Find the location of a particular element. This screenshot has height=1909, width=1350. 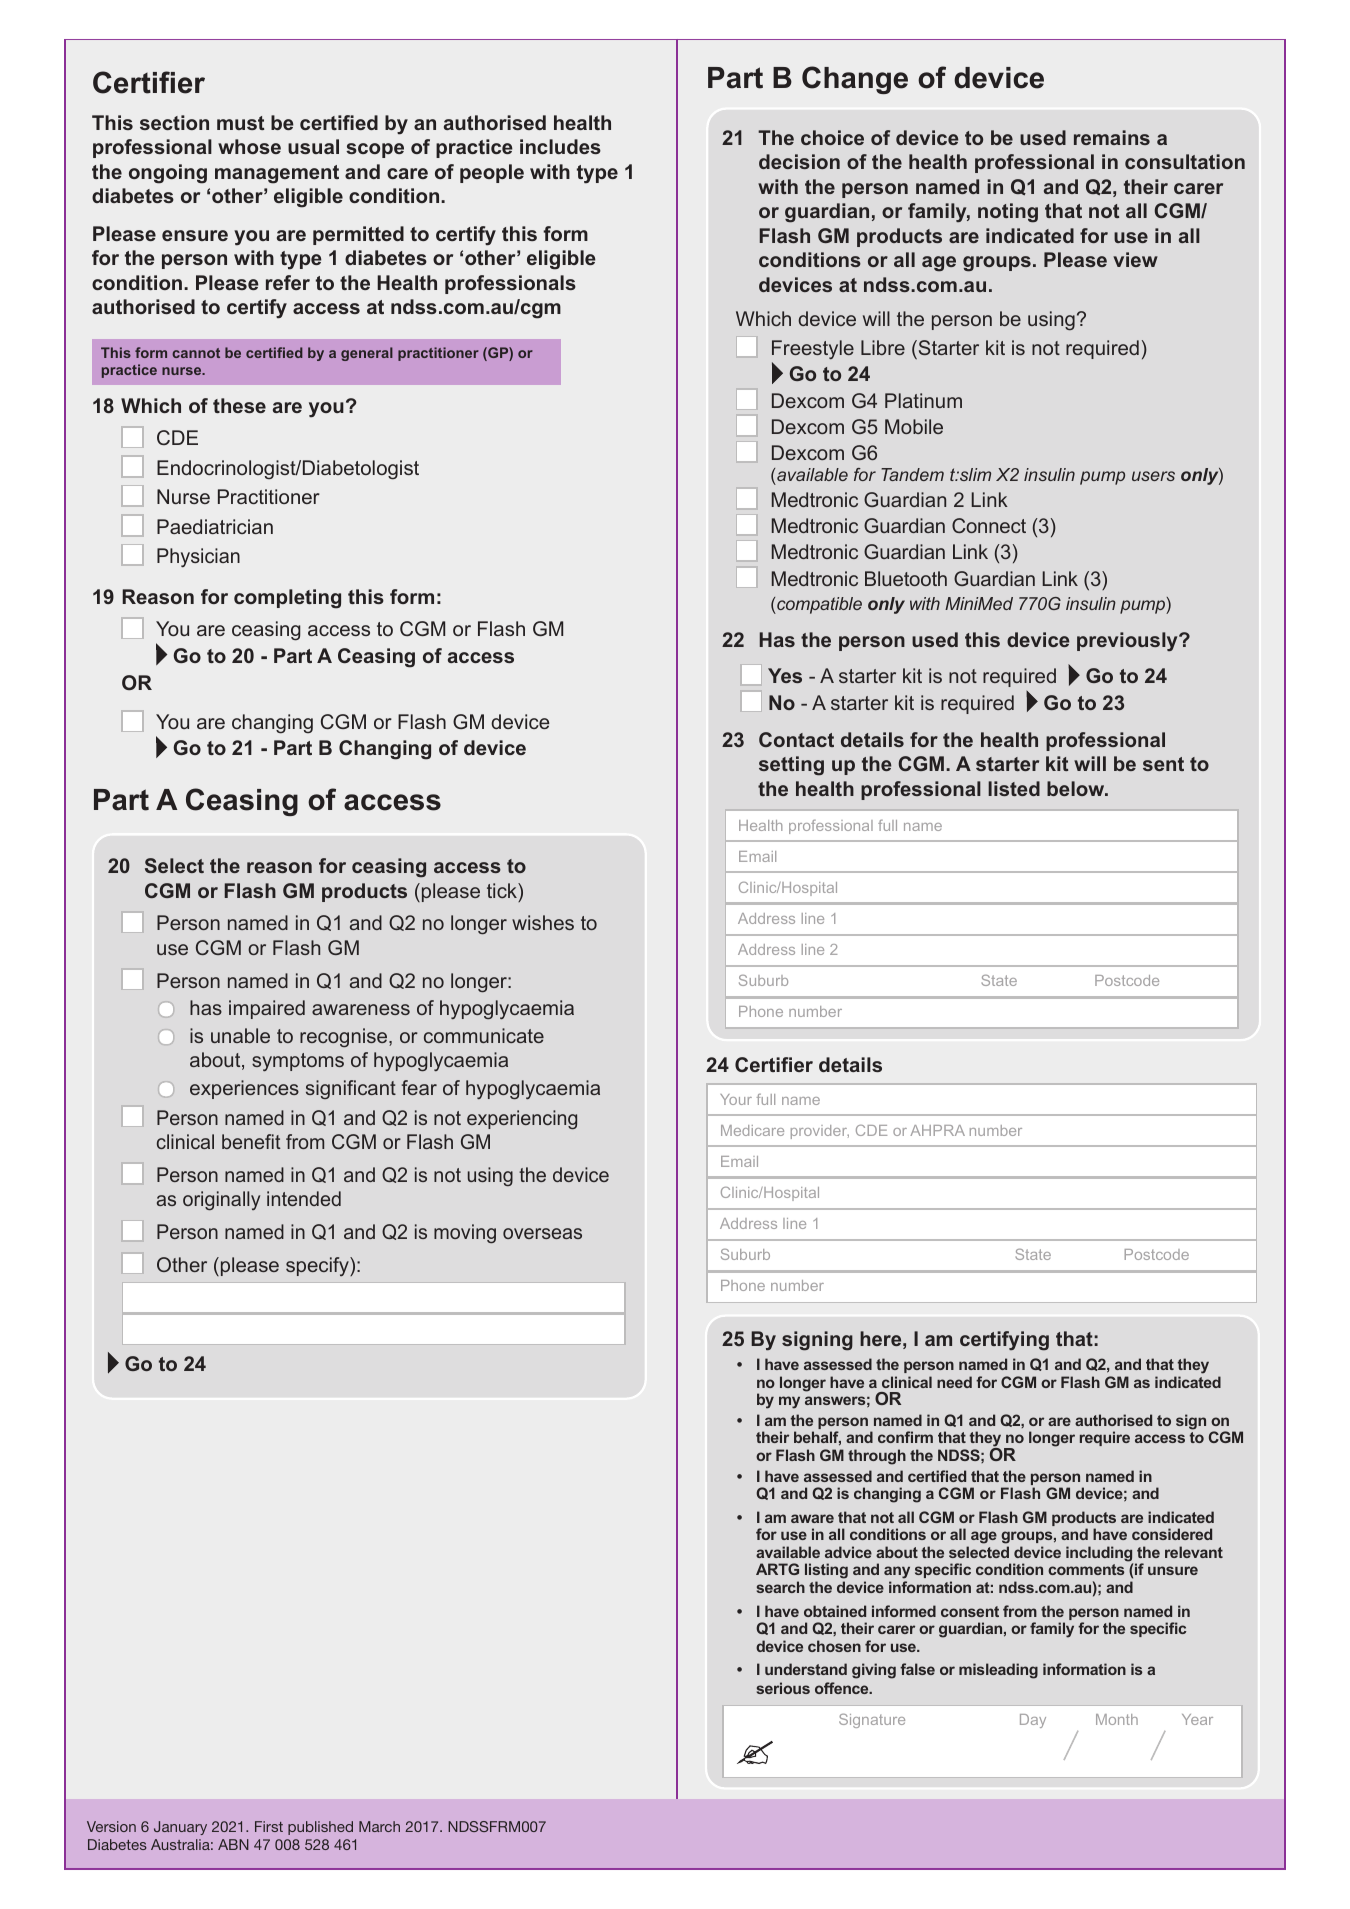

below is located at coordinates (1077, 788).
